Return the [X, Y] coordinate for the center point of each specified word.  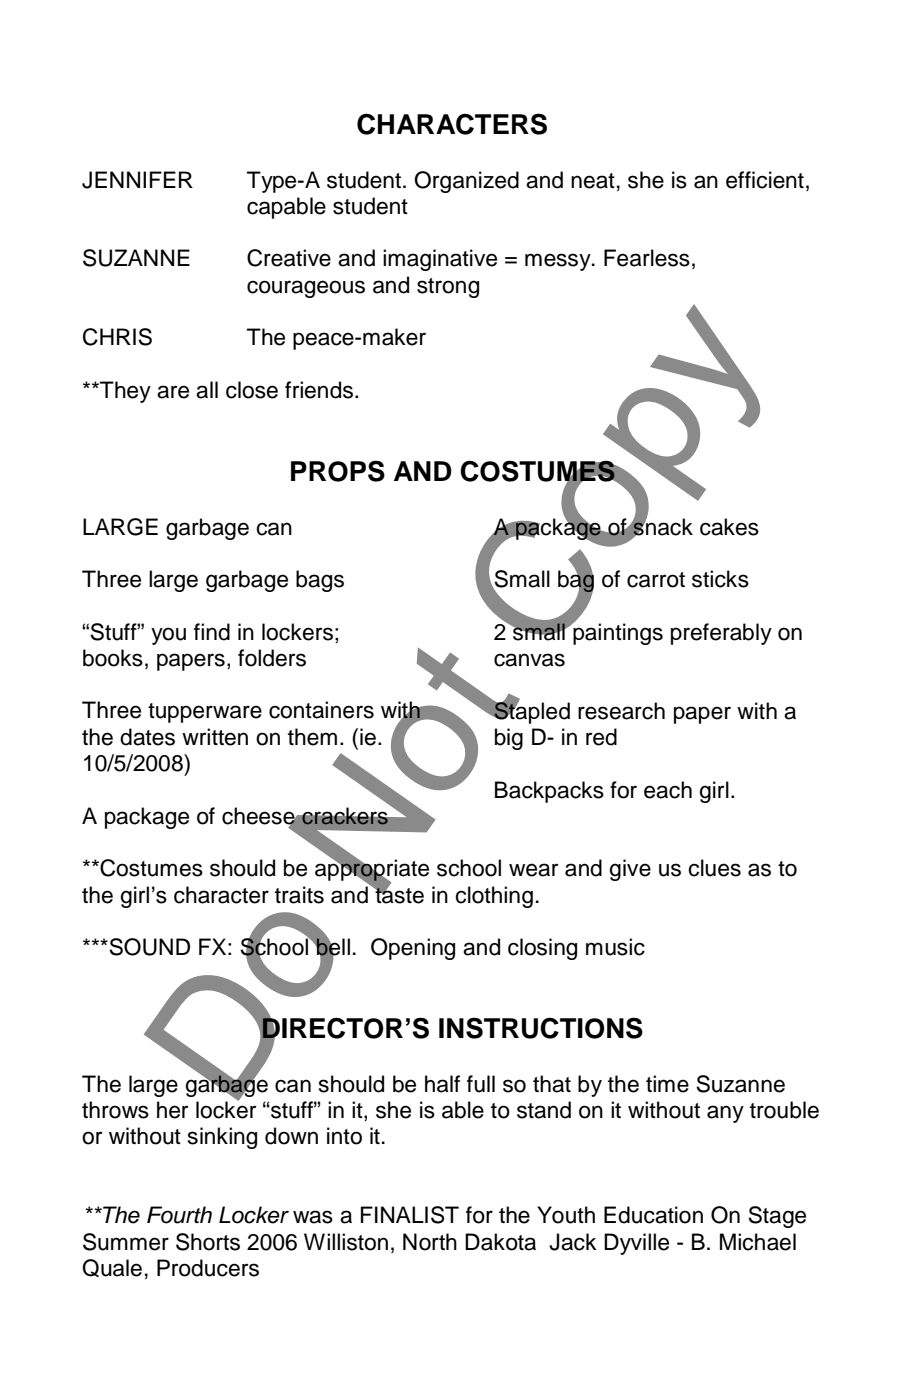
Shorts [208, 1242]
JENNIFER [137, 180]
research [621, 711]
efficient [765, 180]
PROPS [338, 471]
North [430, 1242]
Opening [413, 949]
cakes [729, 527]
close [252, 390]
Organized [466, 182]
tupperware [205, 713]
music [615, 947]
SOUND [149, 947]
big [509, 739]
